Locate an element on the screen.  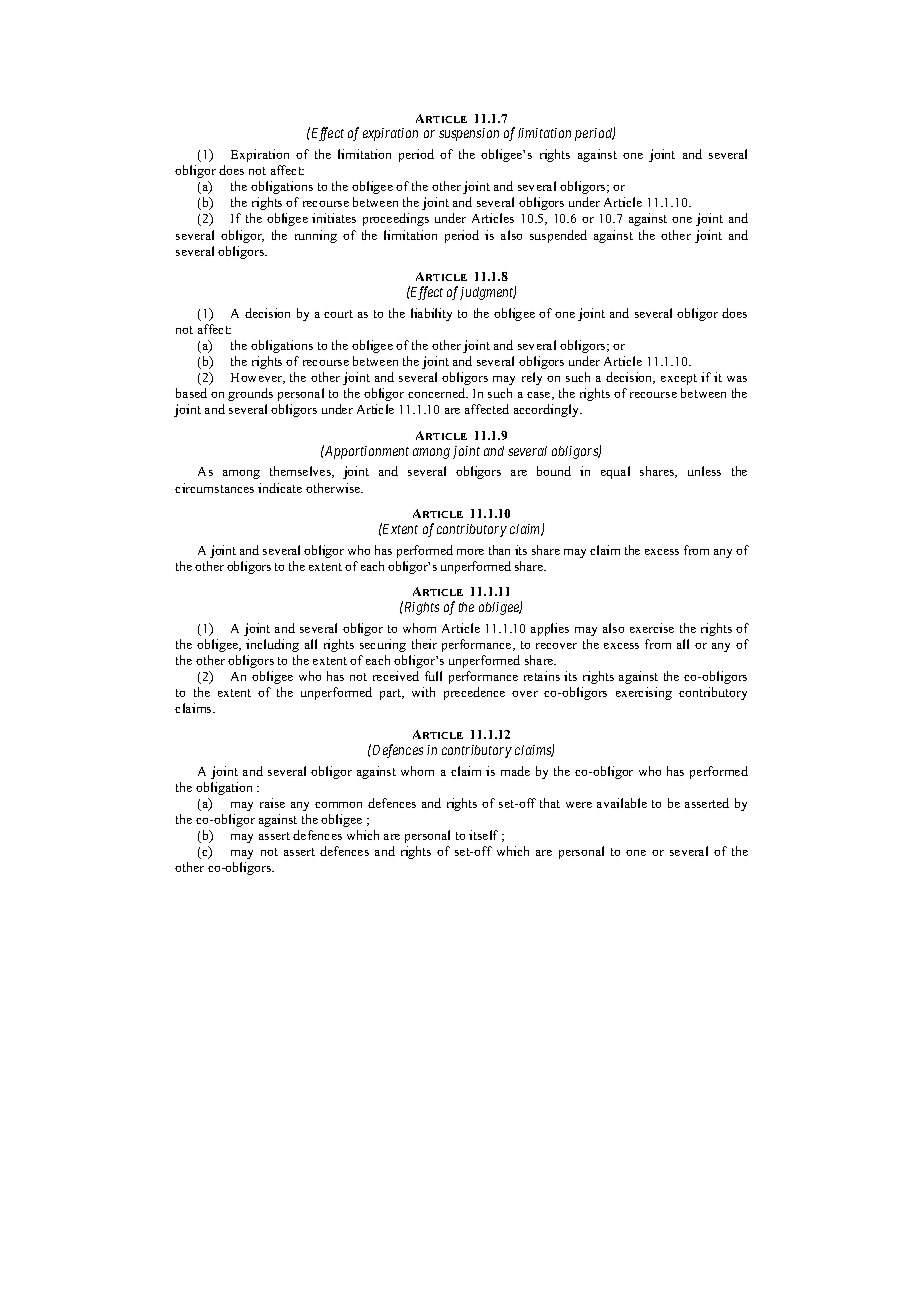
raise is located at coordinates (272, 803).
